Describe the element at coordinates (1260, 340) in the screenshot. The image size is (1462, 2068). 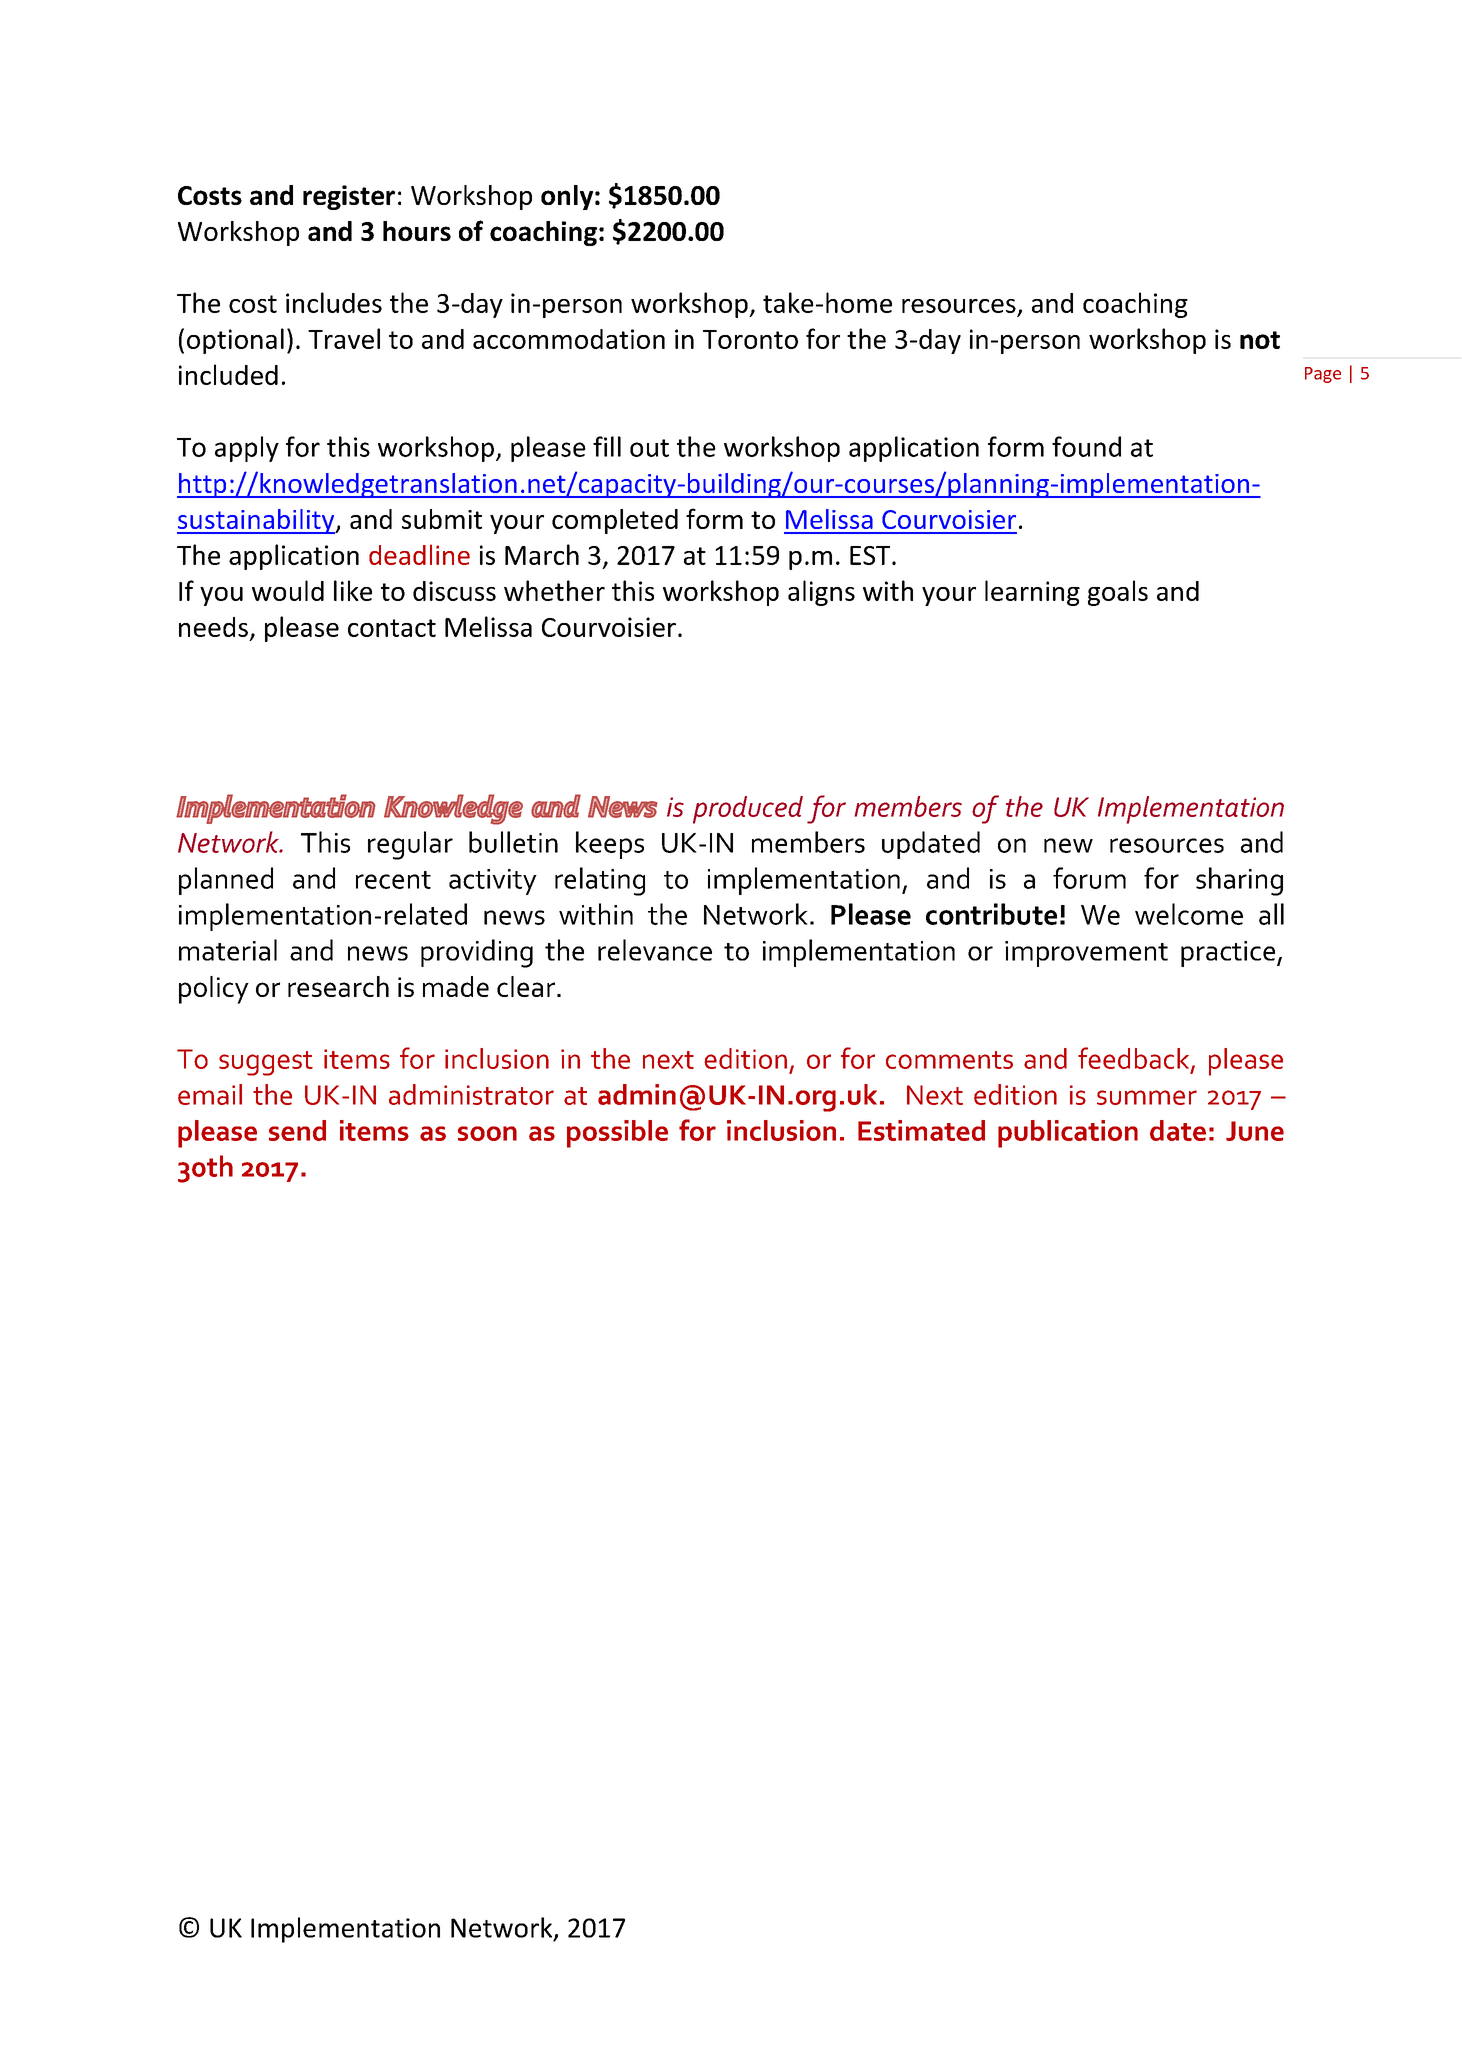
I see `not` at that location.
